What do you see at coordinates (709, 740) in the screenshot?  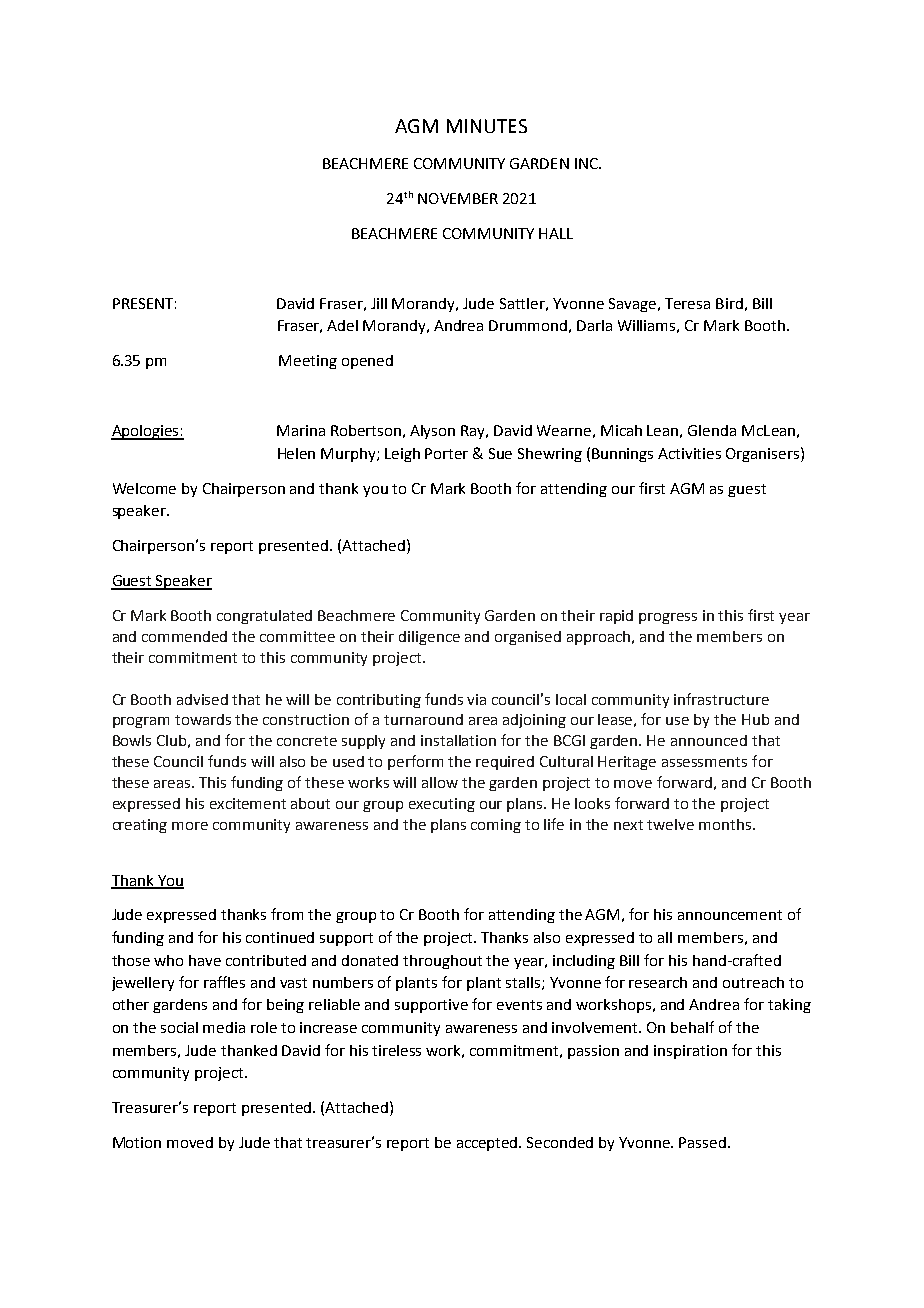 I see `announced` at bounding box center [709, 740].
